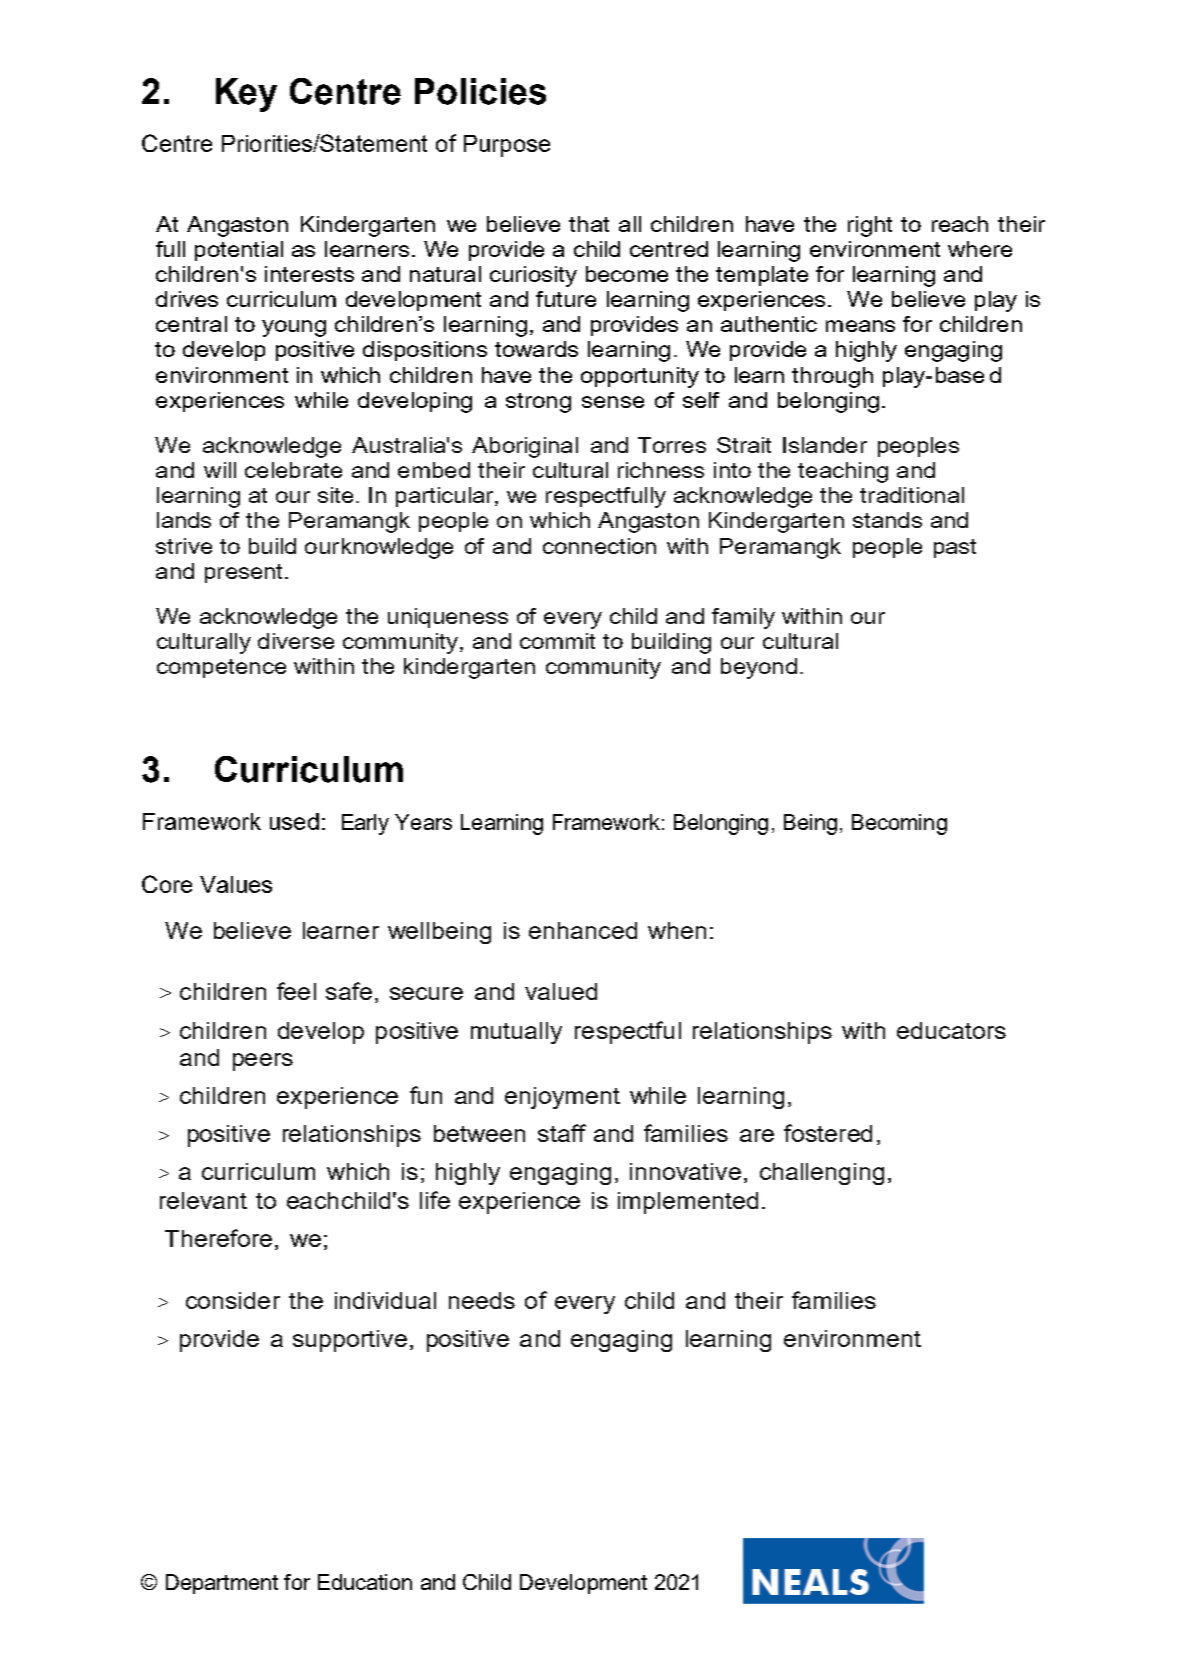 This document has height=1678, width=1187. What do you see at coordinates (218, 1238) in the document?
I see `Therefore` at bounding box center [218, 1238].
